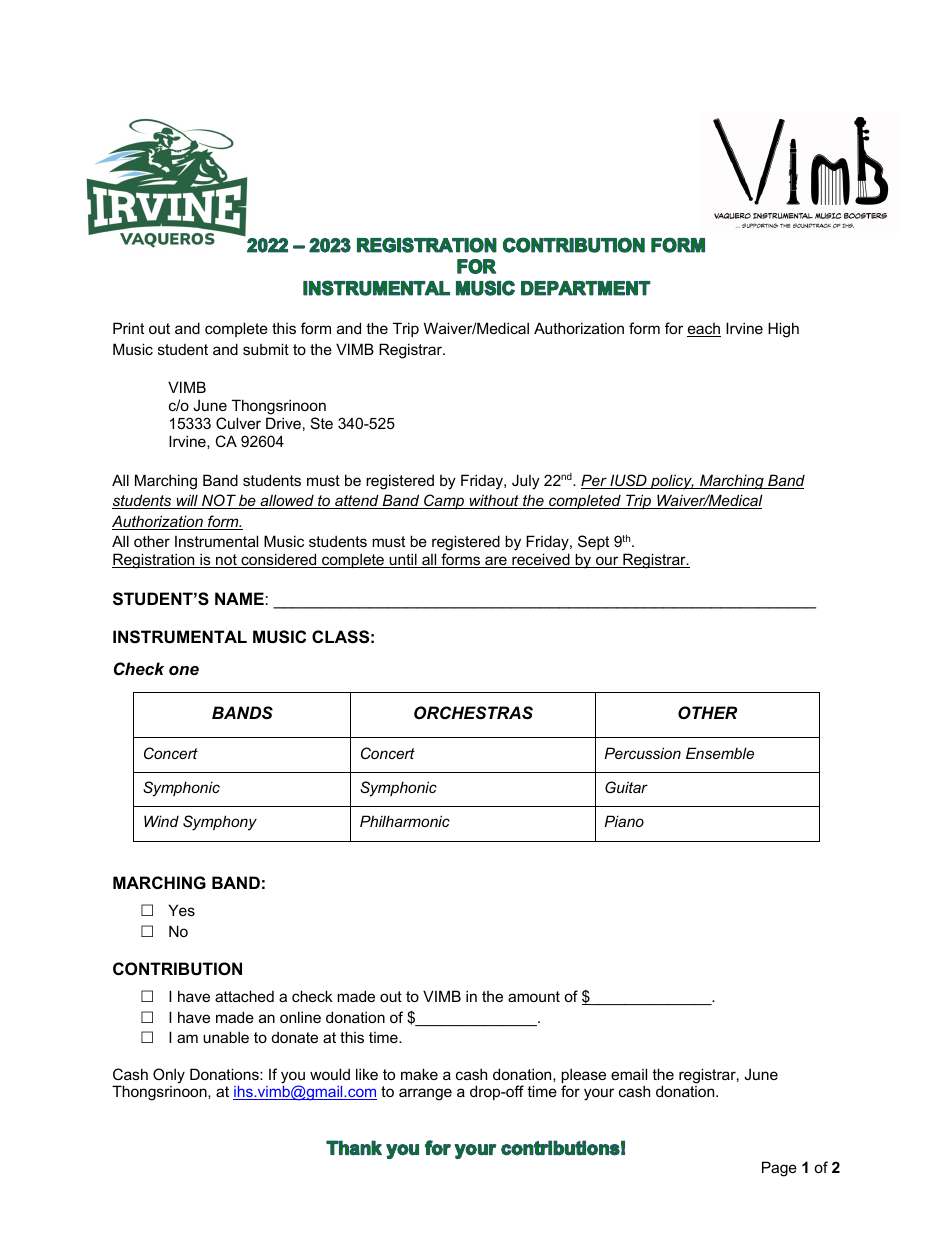 This screenshot has height=1233, width=952. Describe the element at coordinates (283, 423) in the screenshot. I see `Drive` at that location.
